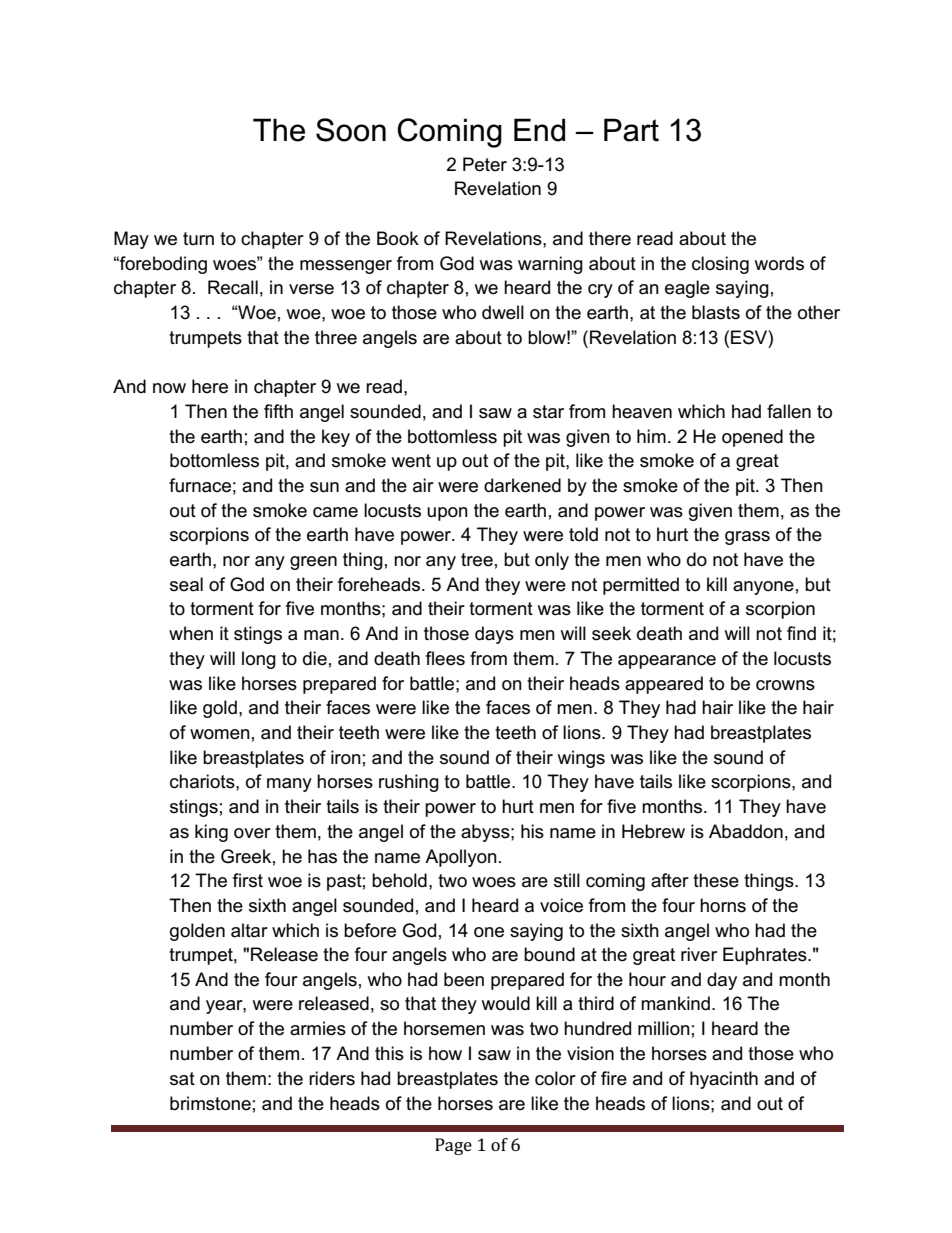  I want to click on Part, so click(631, 130).
